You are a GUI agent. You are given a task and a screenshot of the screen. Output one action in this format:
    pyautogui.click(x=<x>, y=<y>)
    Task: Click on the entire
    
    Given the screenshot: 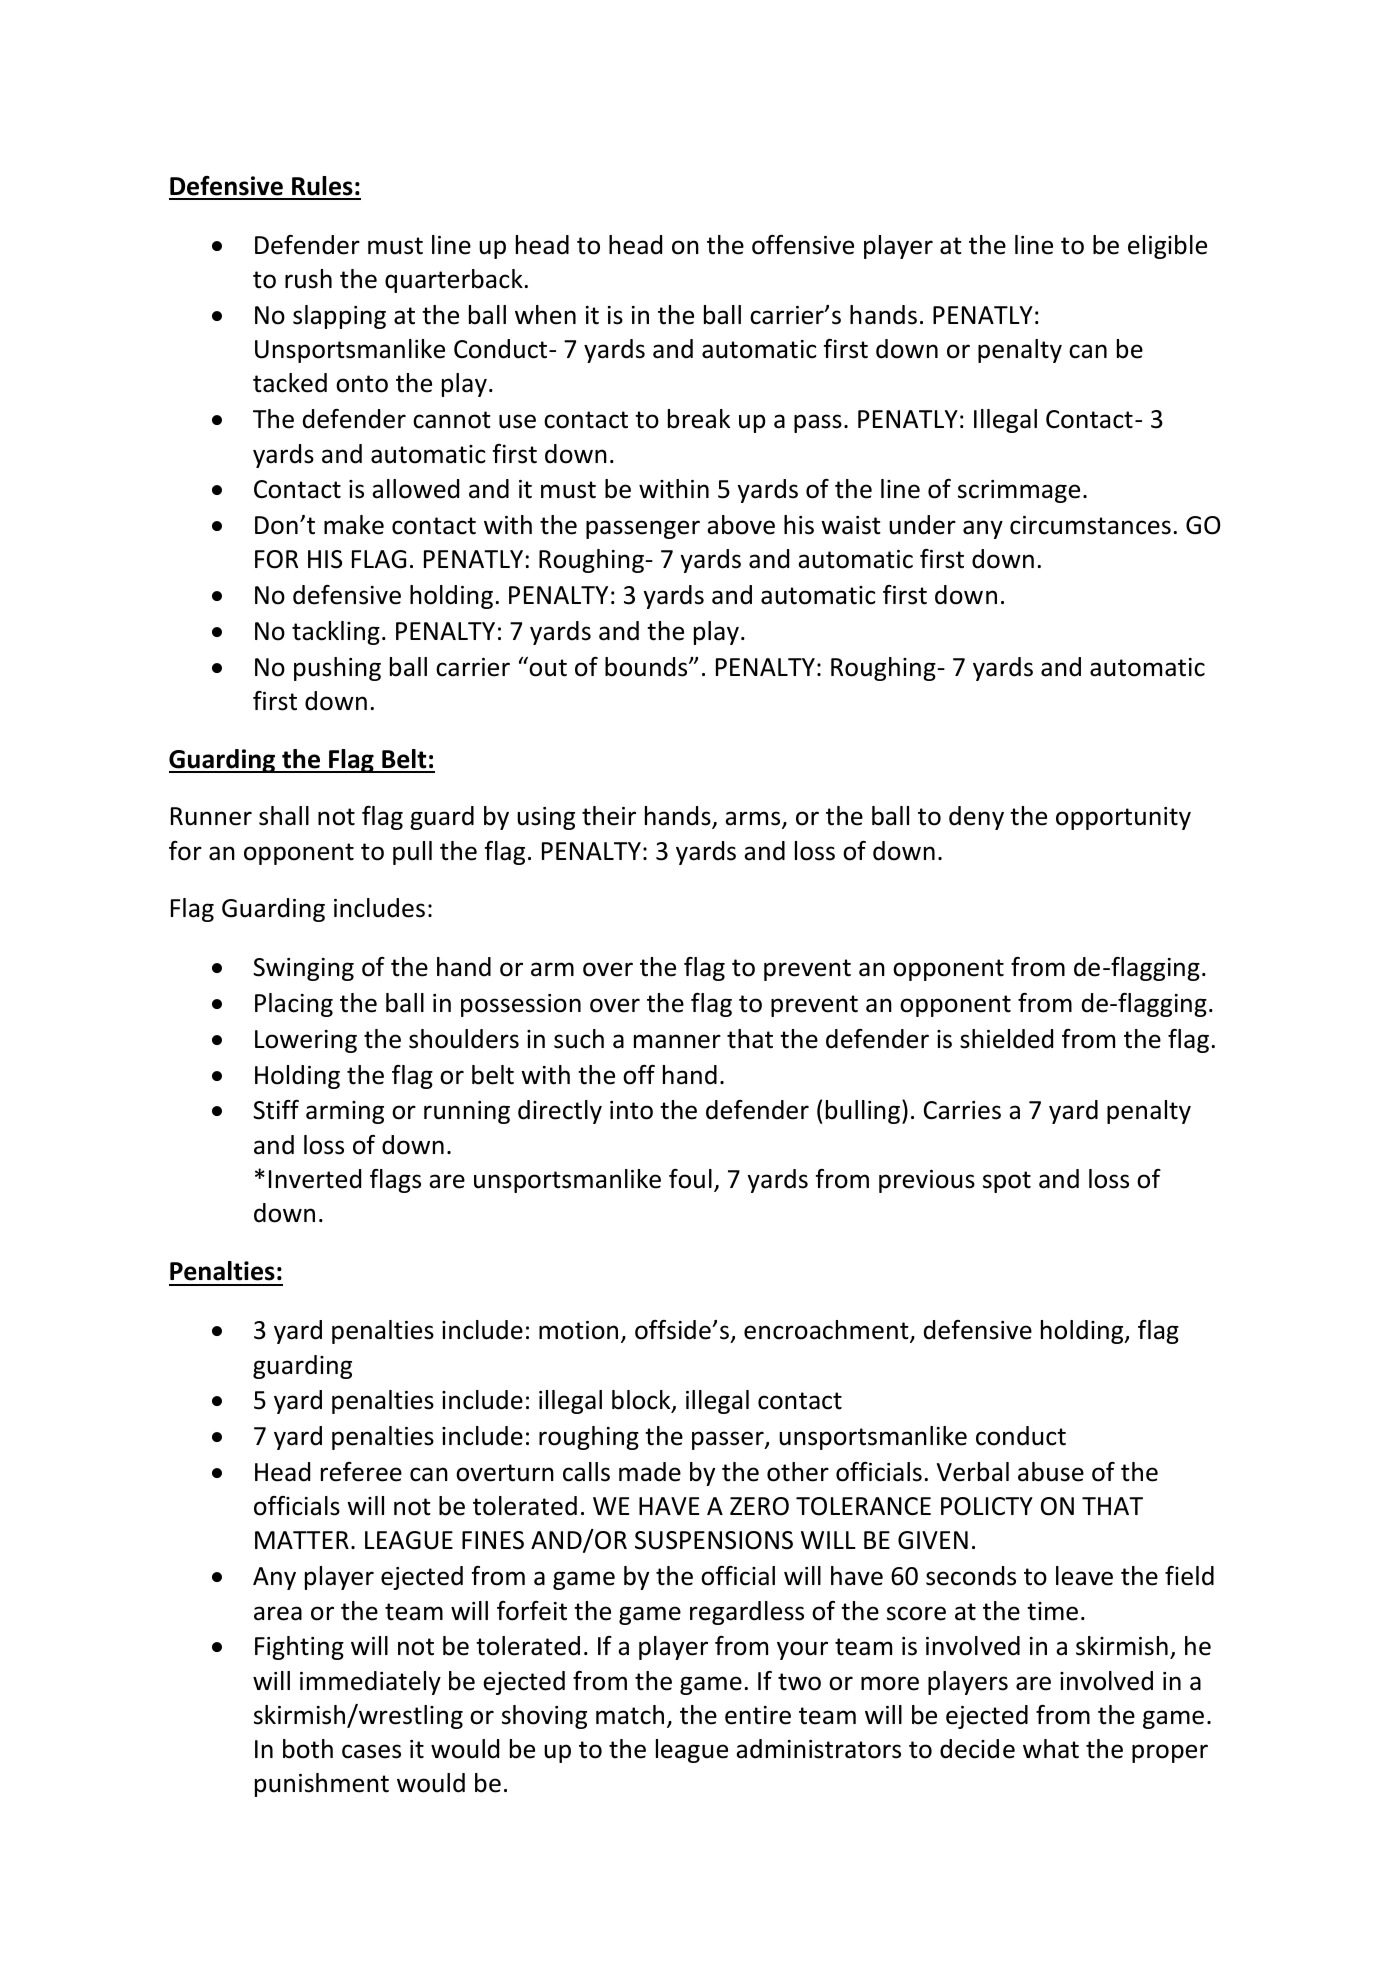 What is the action you would take?
    pyautogui.click(x=758, y=1715)
